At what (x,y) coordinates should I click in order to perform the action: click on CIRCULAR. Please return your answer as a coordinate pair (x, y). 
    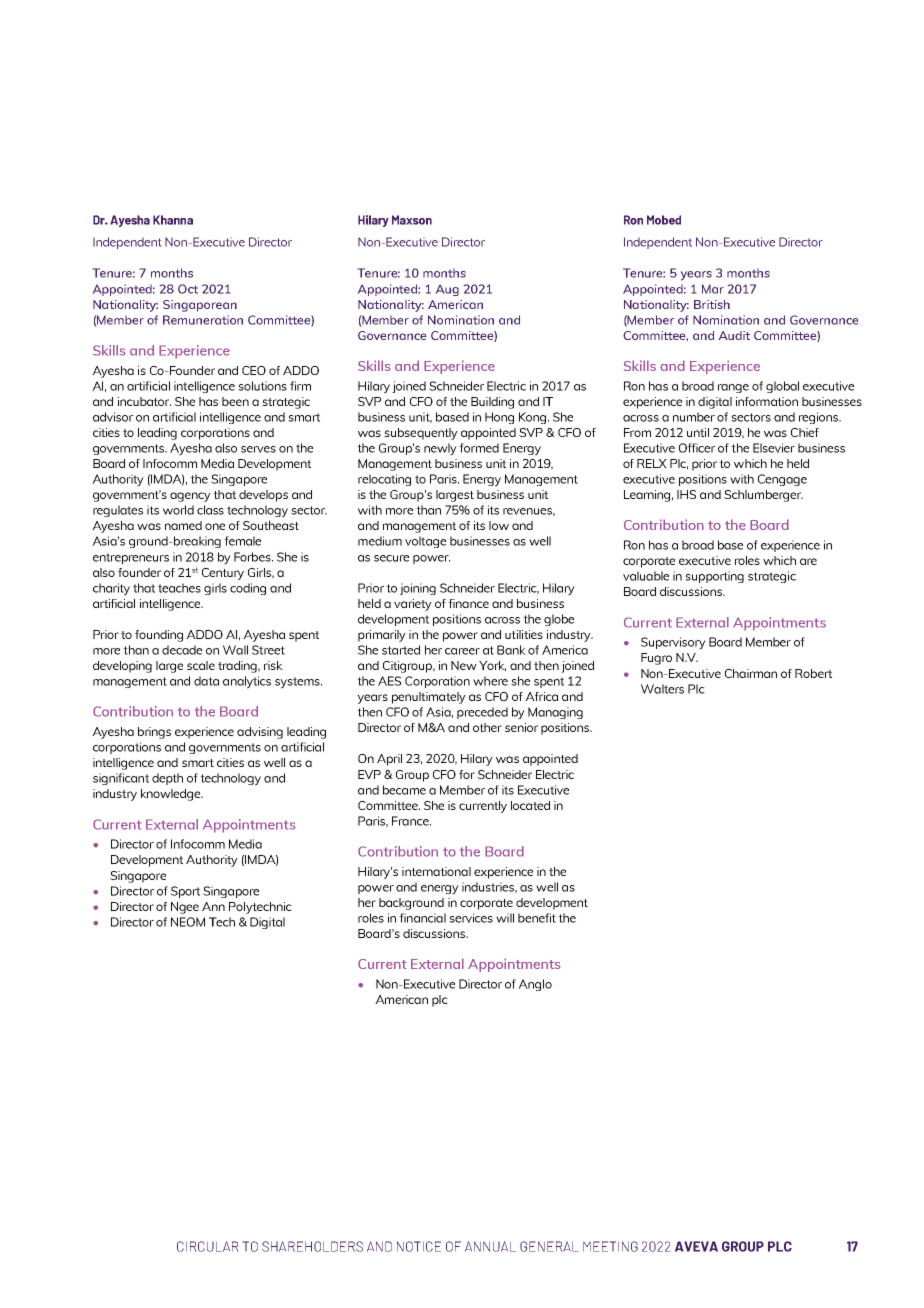
    Looking at the image, I should click on (208, 1246).
